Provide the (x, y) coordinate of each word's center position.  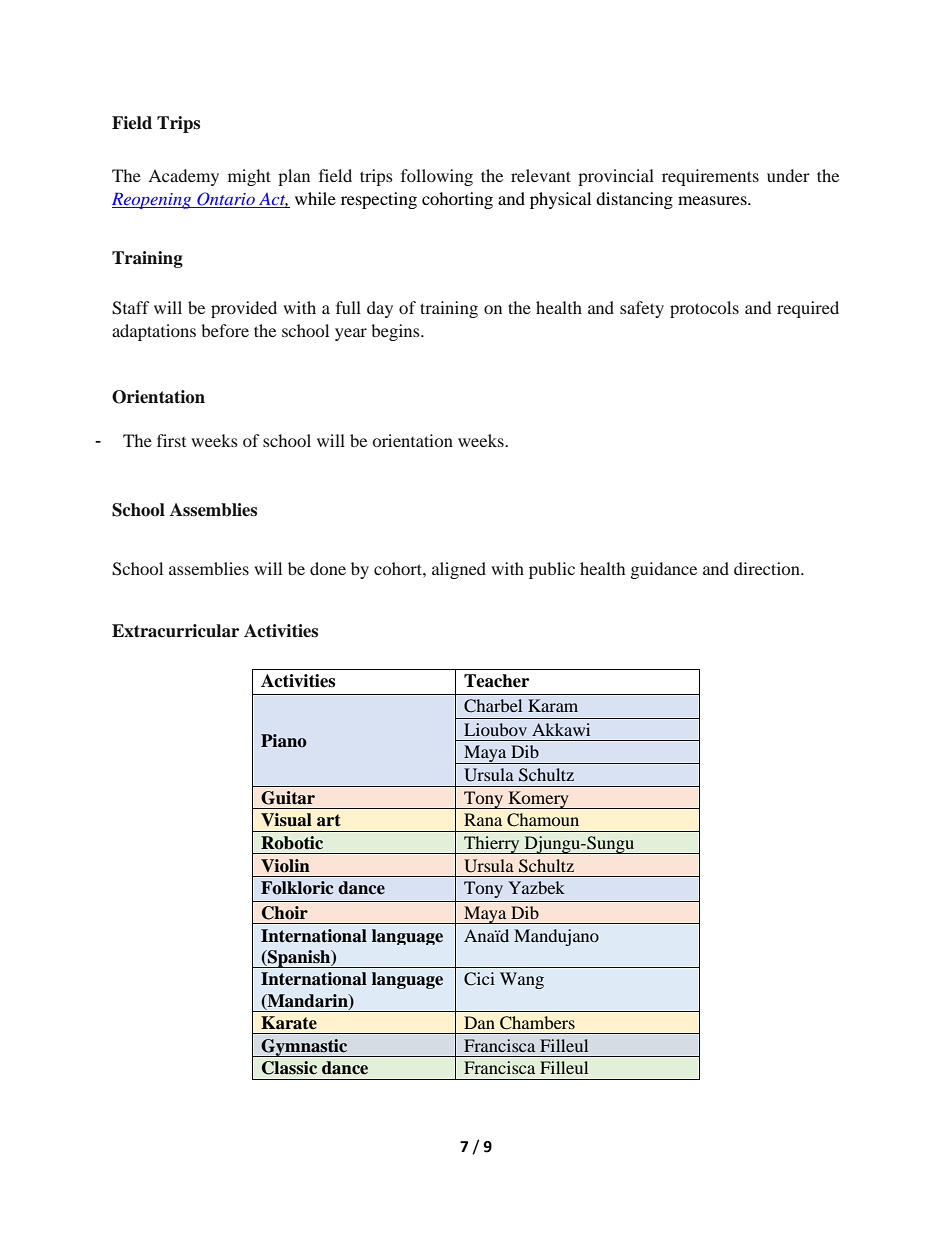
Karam (553, 705)
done (328, 568)
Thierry (492, 845)
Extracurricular (175, 631)
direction (768, 568)
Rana (483, 819)
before (225, 330)
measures (713, 200)
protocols (704, 309)
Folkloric (297, 888)
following (437, 177)
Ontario (226, 200)
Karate (289, 1023)
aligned (459, 570)
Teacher (496, 681)
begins (396, 332)
